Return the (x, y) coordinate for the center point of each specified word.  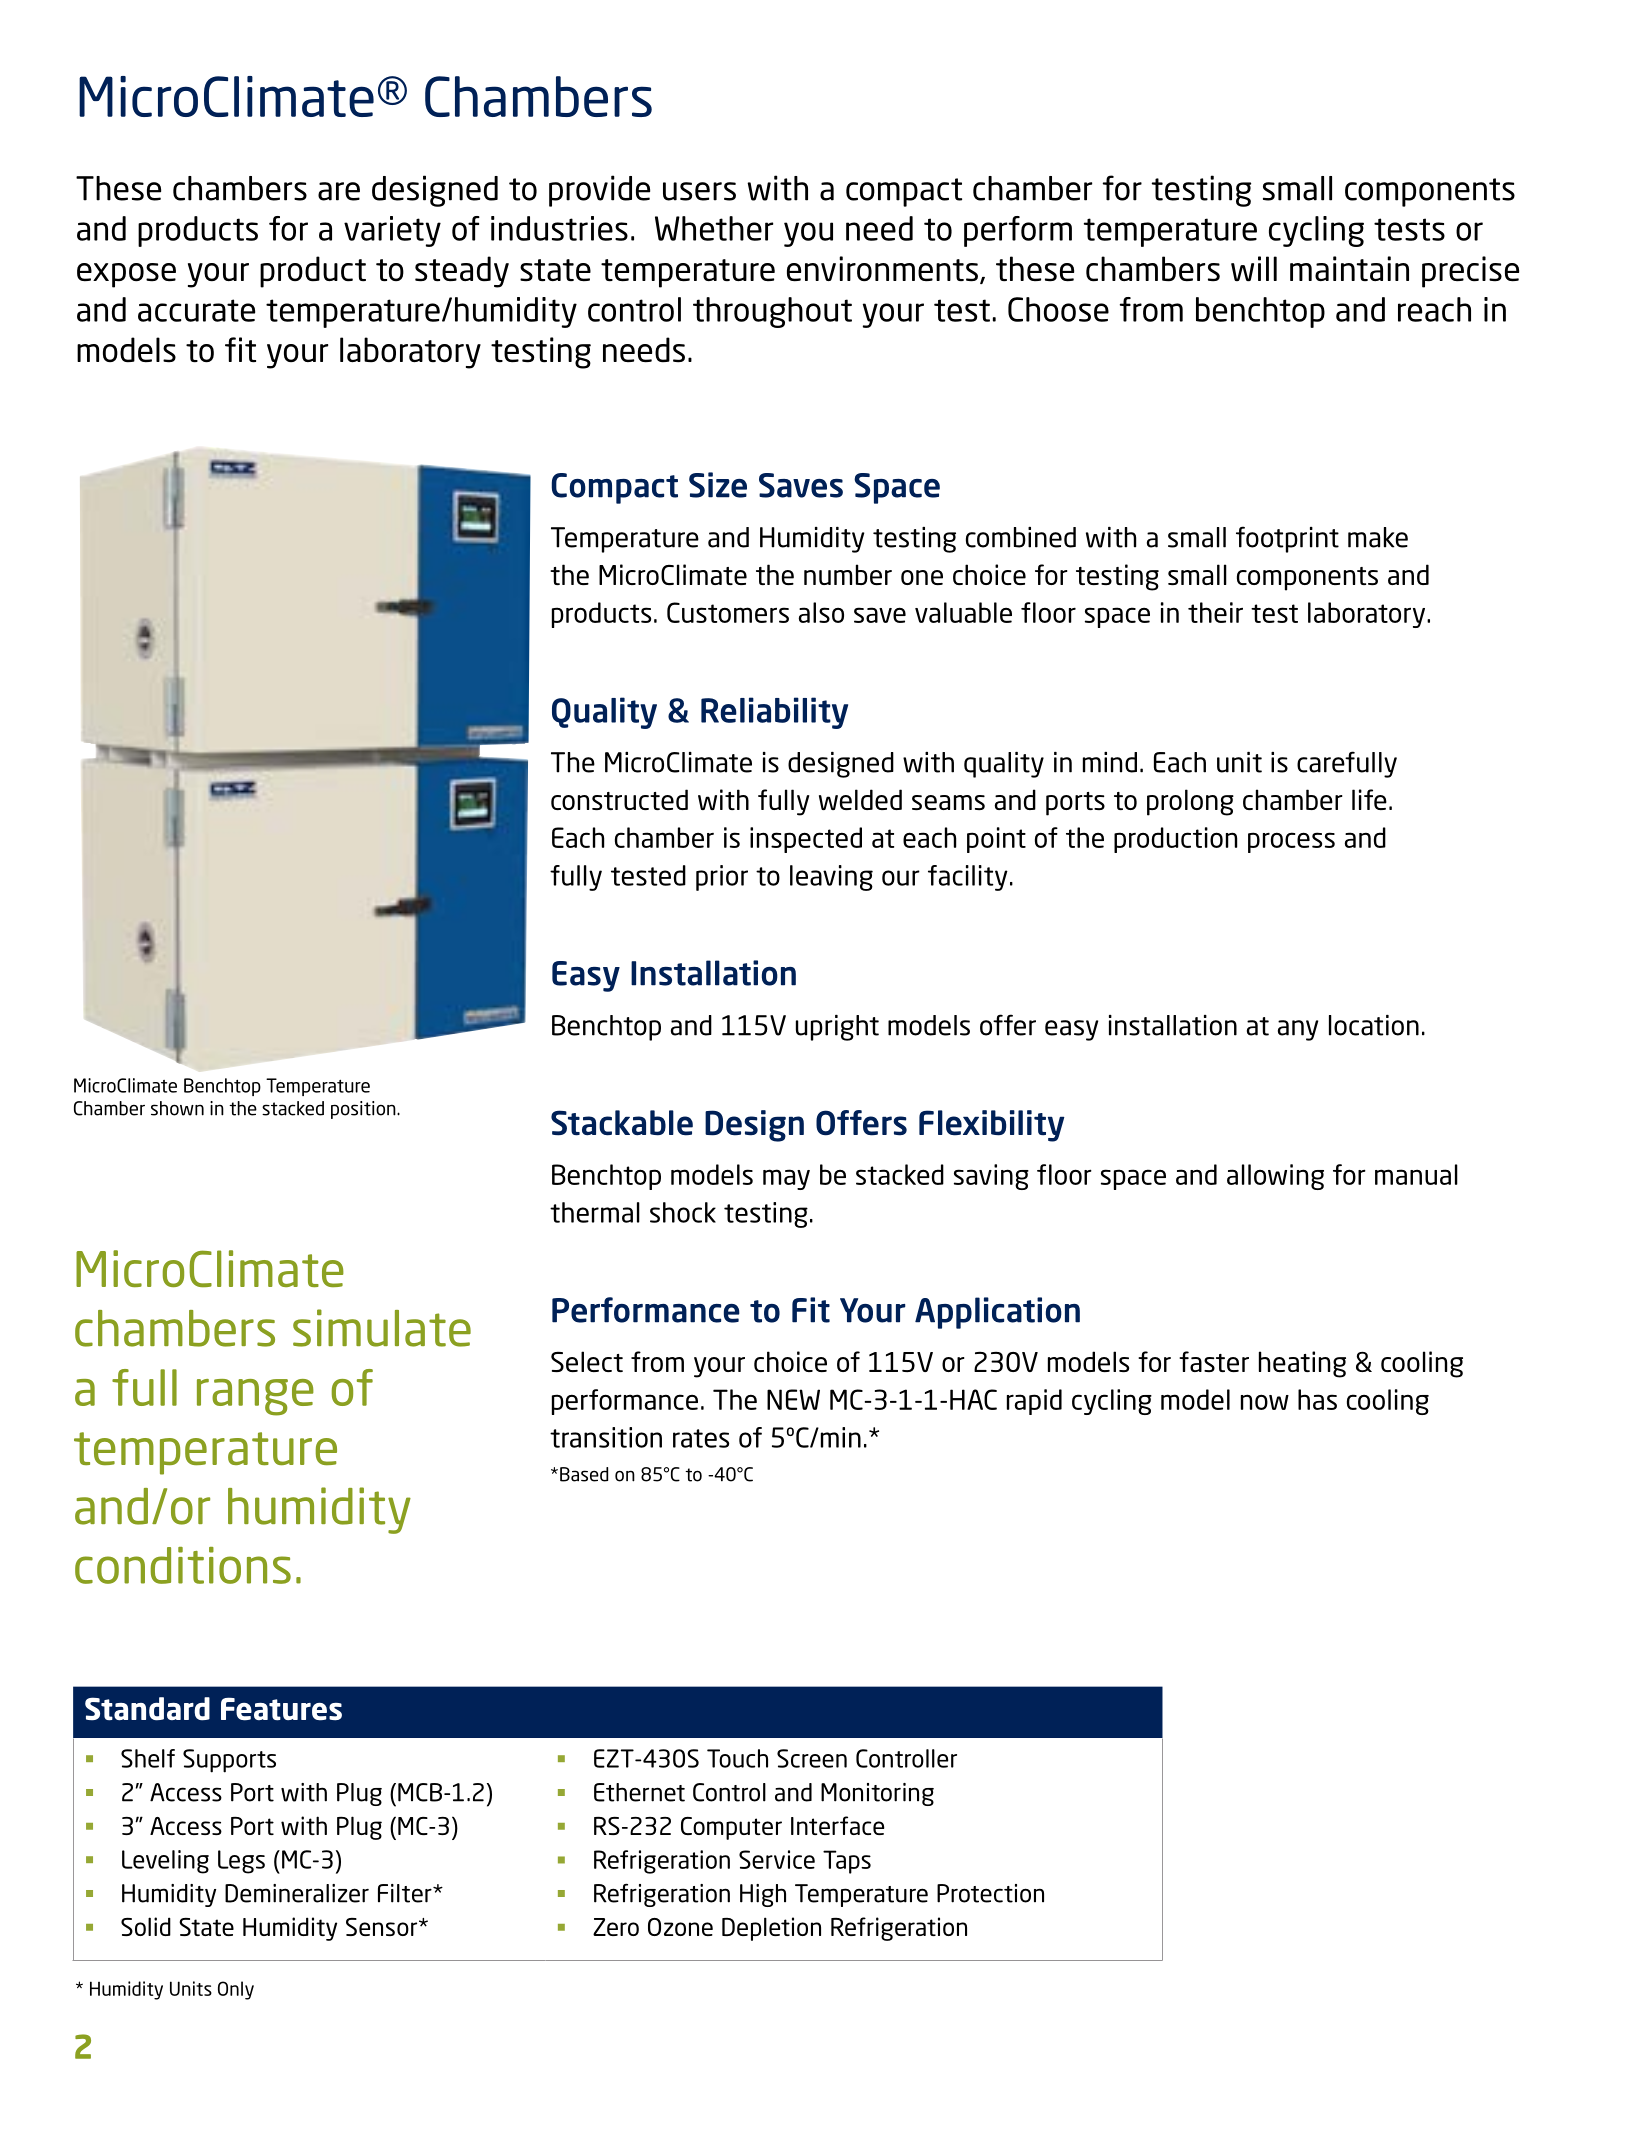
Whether (714, 228)
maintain (1349, 268)
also (821, 612)
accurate (196, 310)
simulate (382, 1328)
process (1291, 842)
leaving (831, 878)
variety (392, 231)
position (364, 1110)
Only (236, 1990)
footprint (1287, 539)
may (786, 1179)
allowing (1275, 1177)
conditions (183, 1565)
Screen (812, 1758)
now (1265, 1402)
